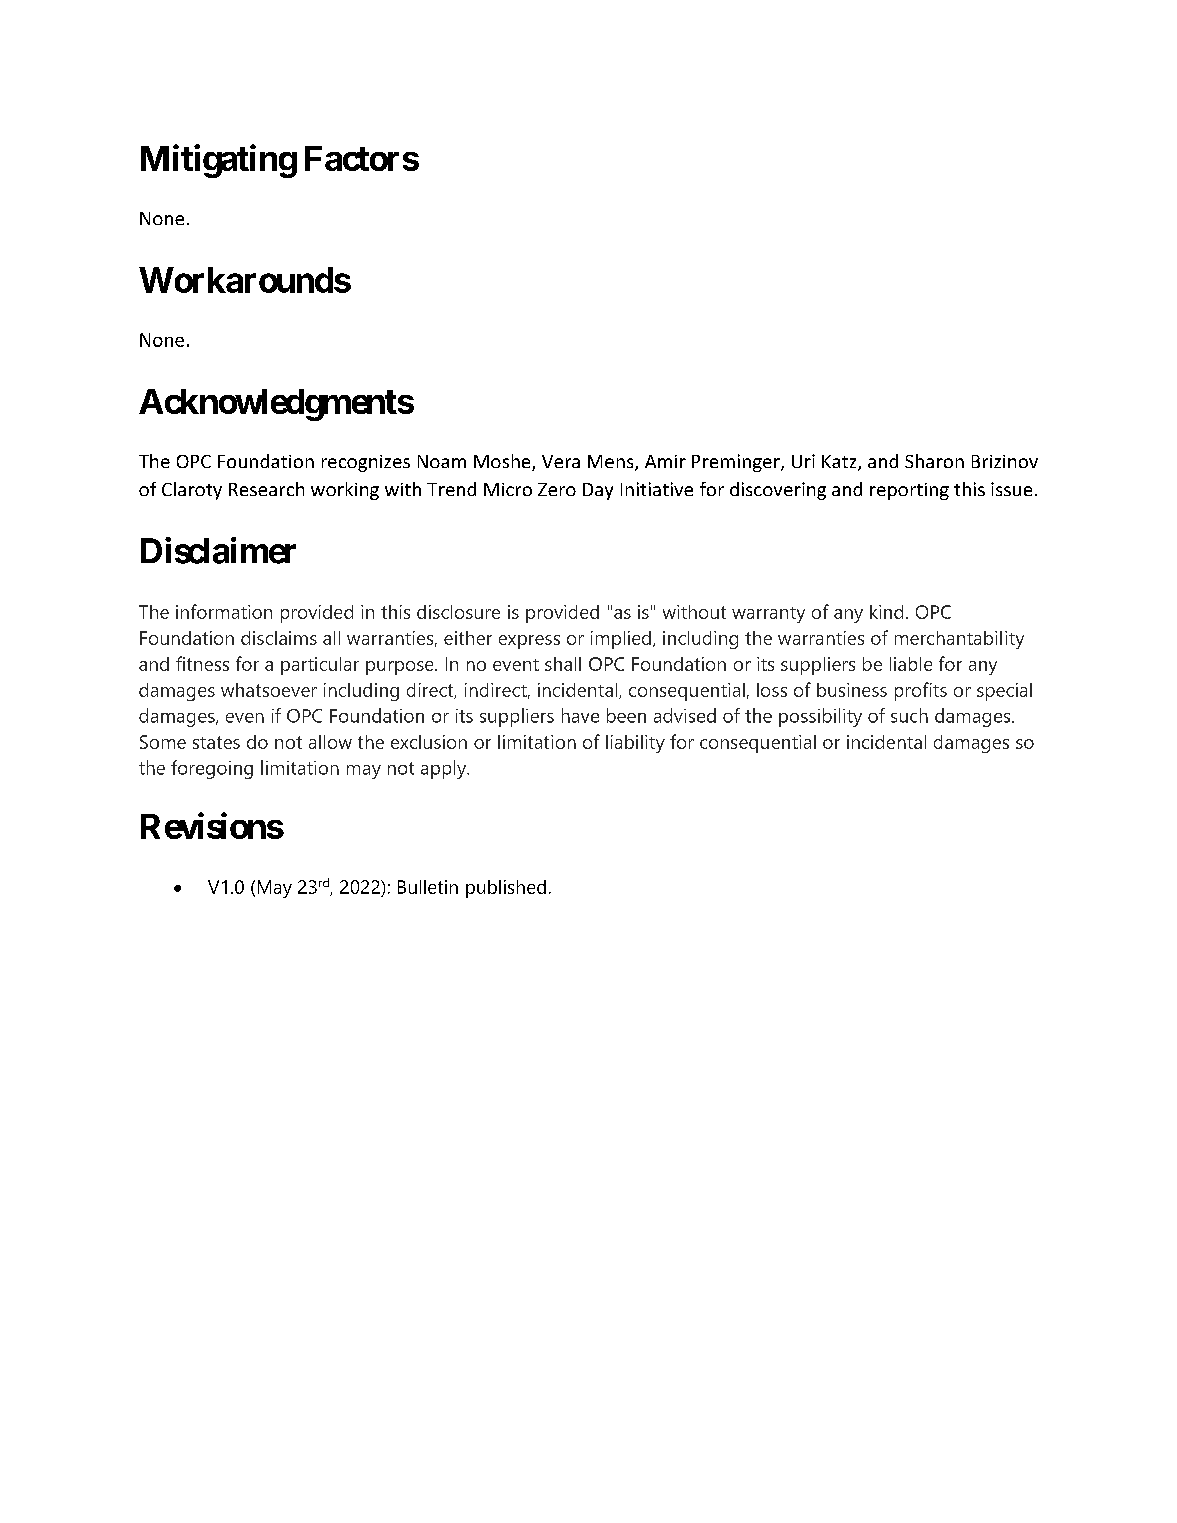 The image size is (1177, 1523). What do you see at coordinates (934, 461) in the document?
I see `Sharon` at bounding box center [934, 461].
